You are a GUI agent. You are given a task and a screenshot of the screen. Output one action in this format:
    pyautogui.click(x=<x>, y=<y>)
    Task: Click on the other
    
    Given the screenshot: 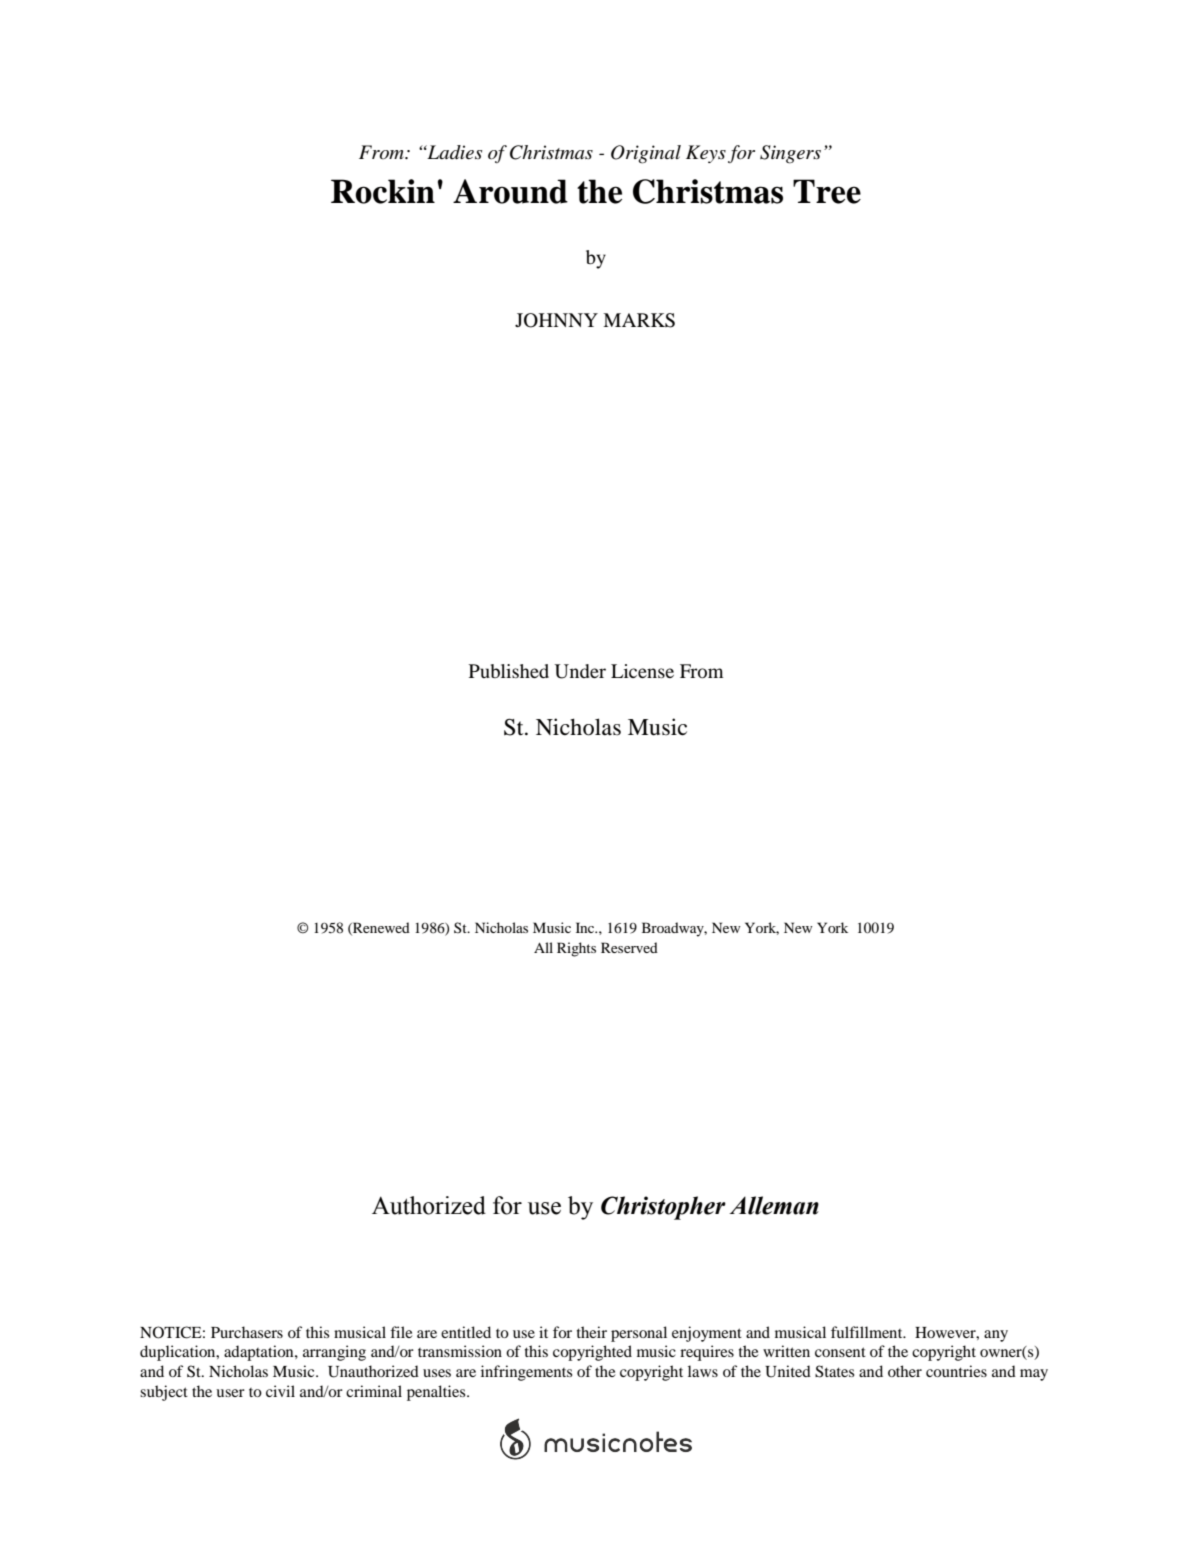 What is the action you would take?
    pyautogui.click(x=905, y=1371)
